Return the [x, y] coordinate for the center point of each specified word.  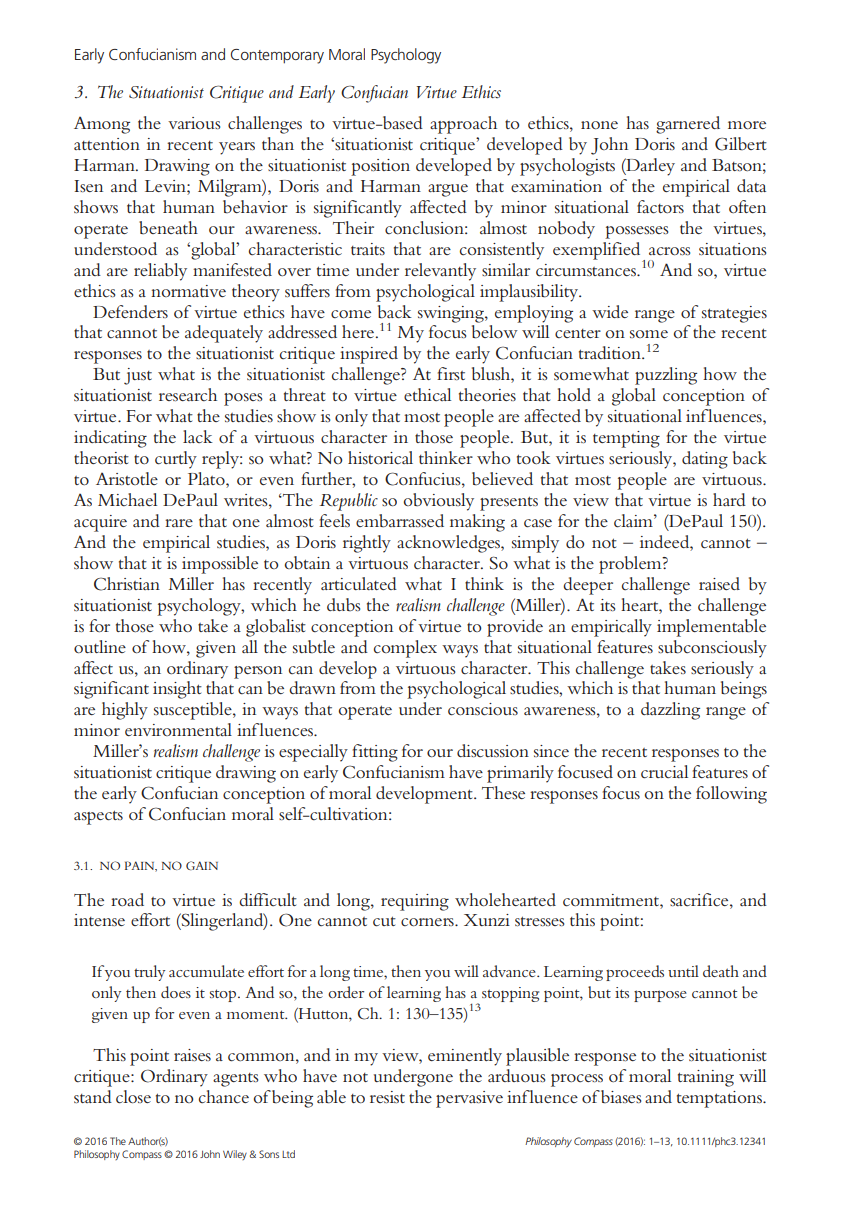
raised [719, 583]
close [133, 1097]
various [194, 123]
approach [463, 125]
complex [405, 649]
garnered [688, 125]
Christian [127, 584]
